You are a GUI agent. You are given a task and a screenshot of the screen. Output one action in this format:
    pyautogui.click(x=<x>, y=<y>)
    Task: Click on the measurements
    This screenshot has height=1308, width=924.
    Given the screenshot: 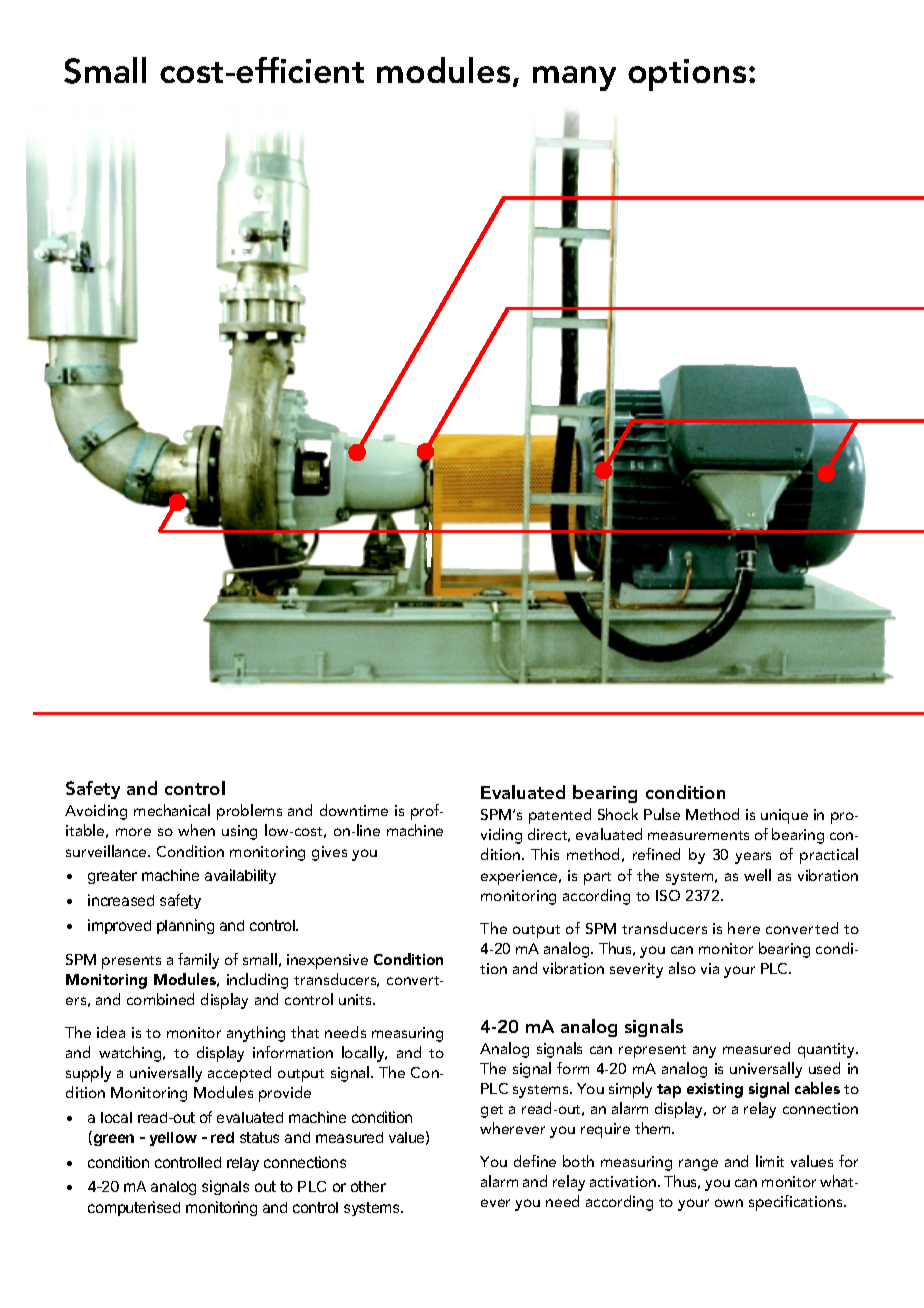 What is the action you would take?
    pyautogui.click(x=698, y=835)
